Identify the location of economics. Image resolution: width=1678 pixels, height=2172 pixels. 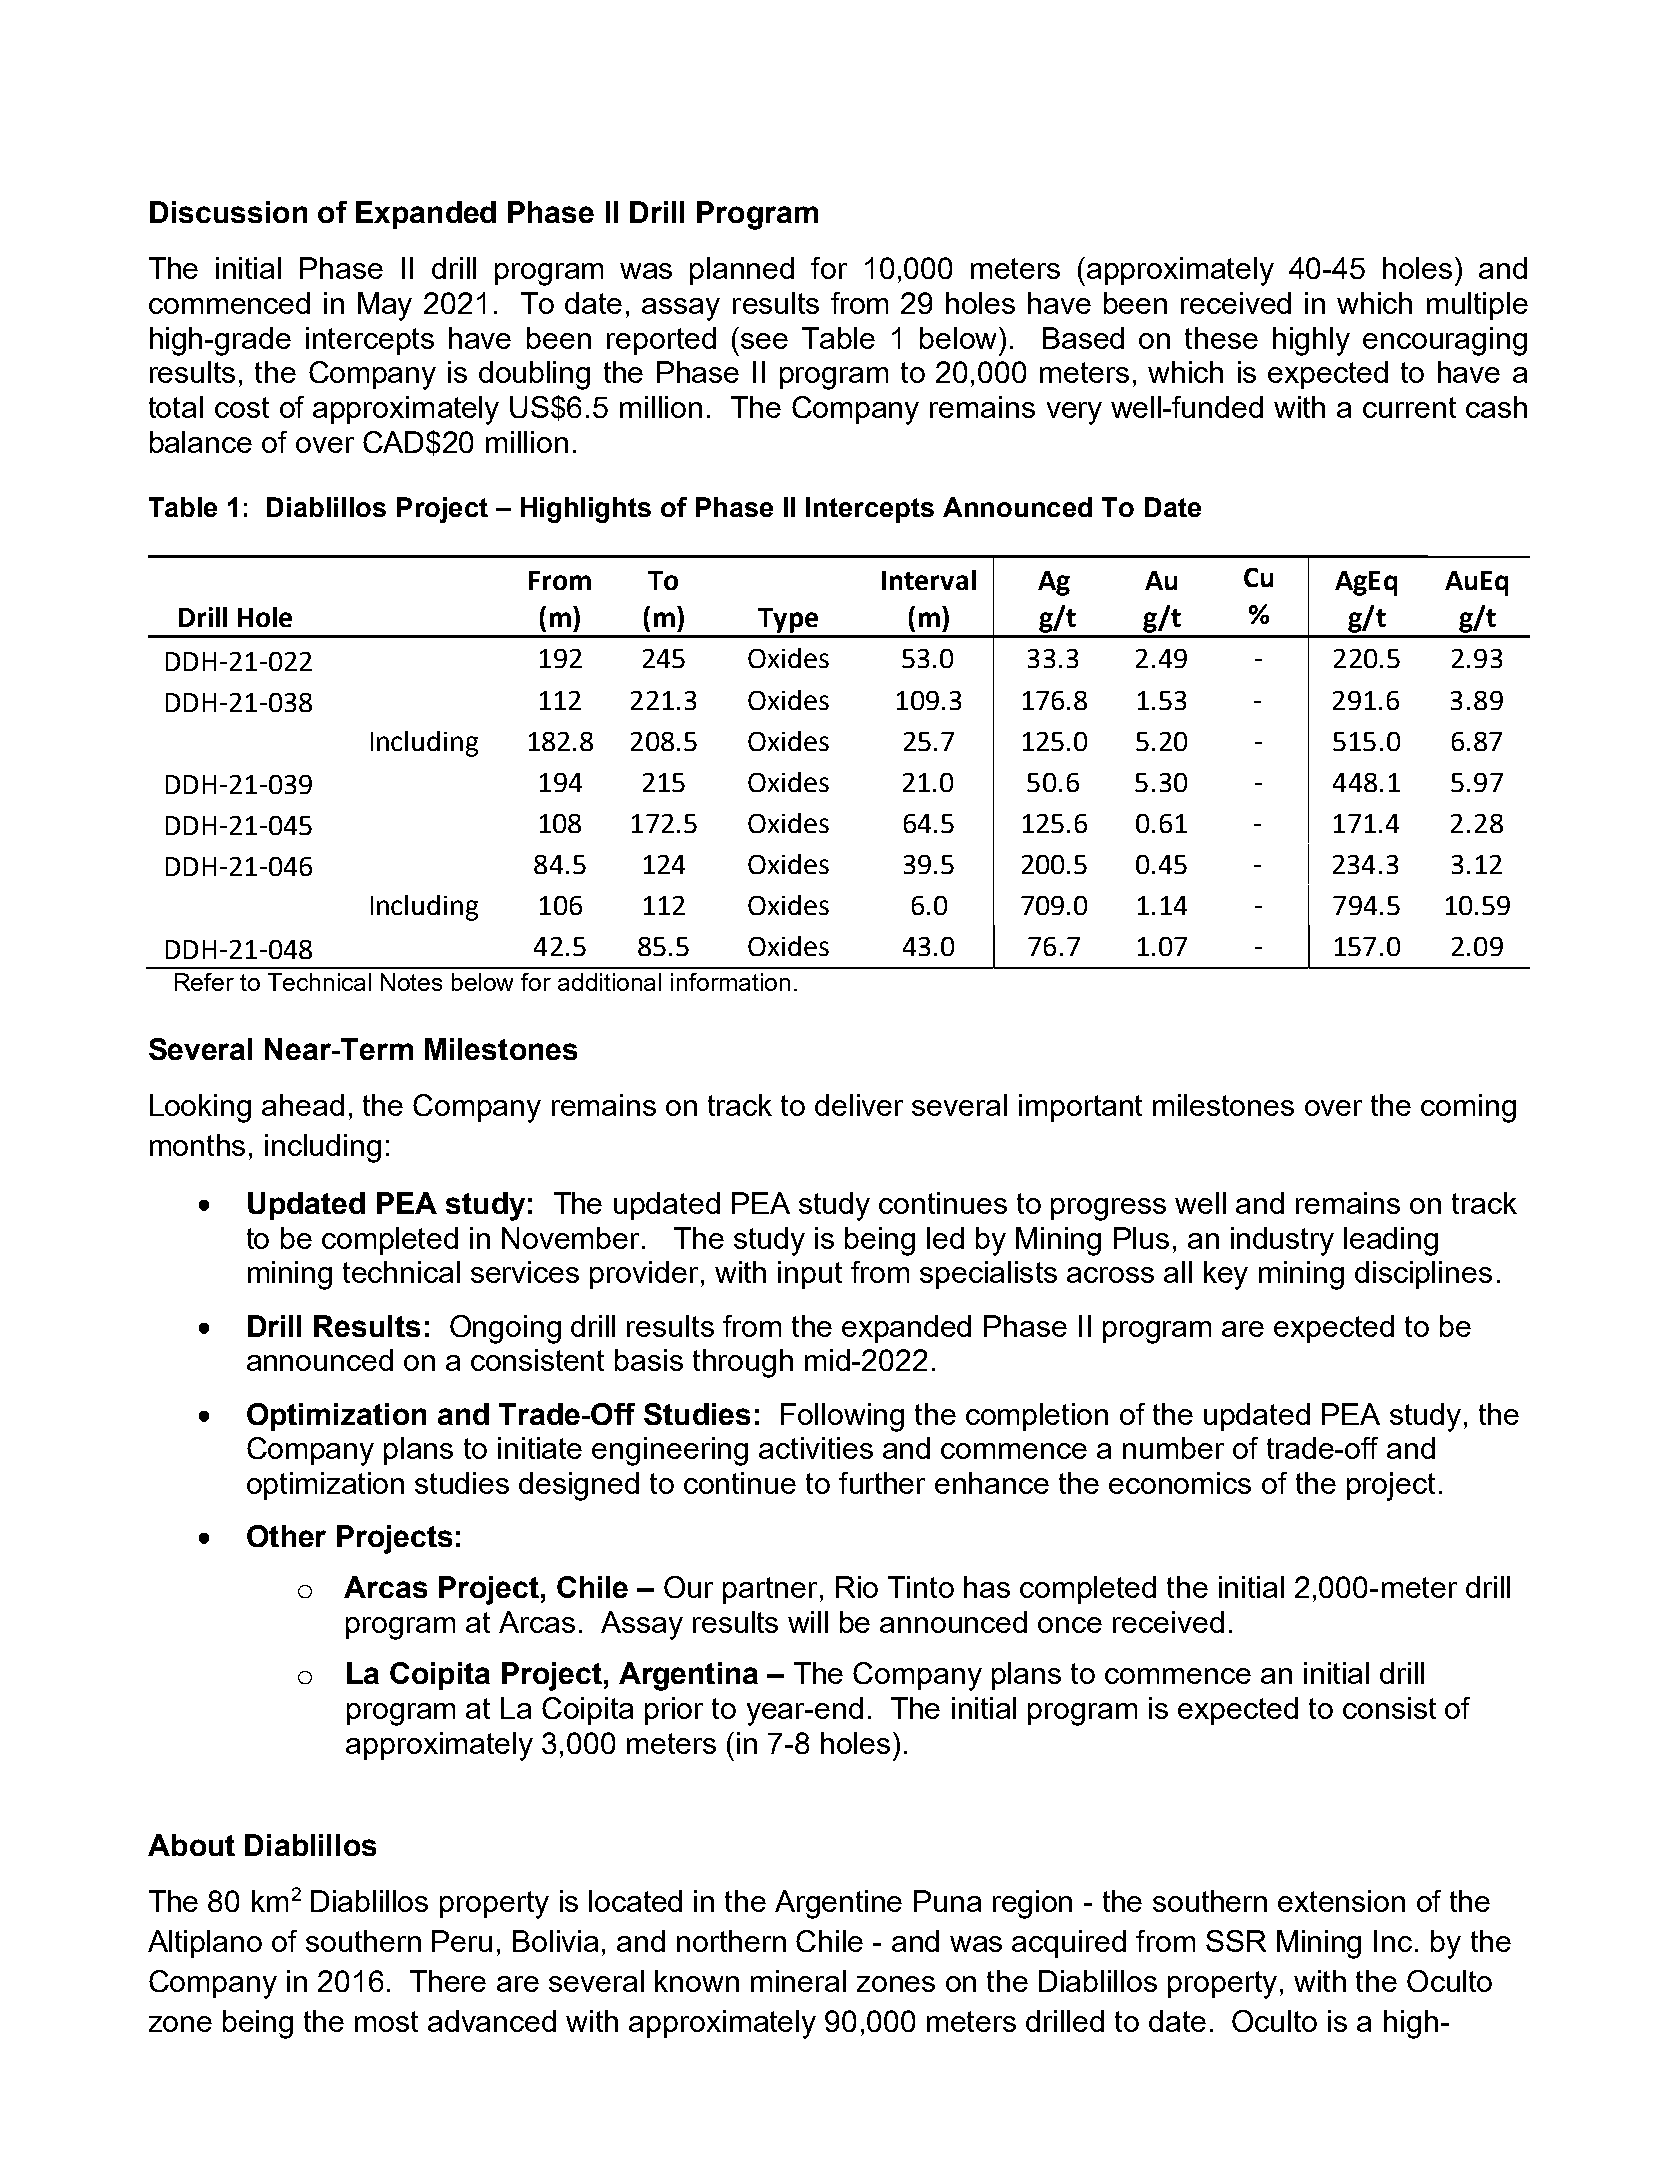
(1180, 1483).
